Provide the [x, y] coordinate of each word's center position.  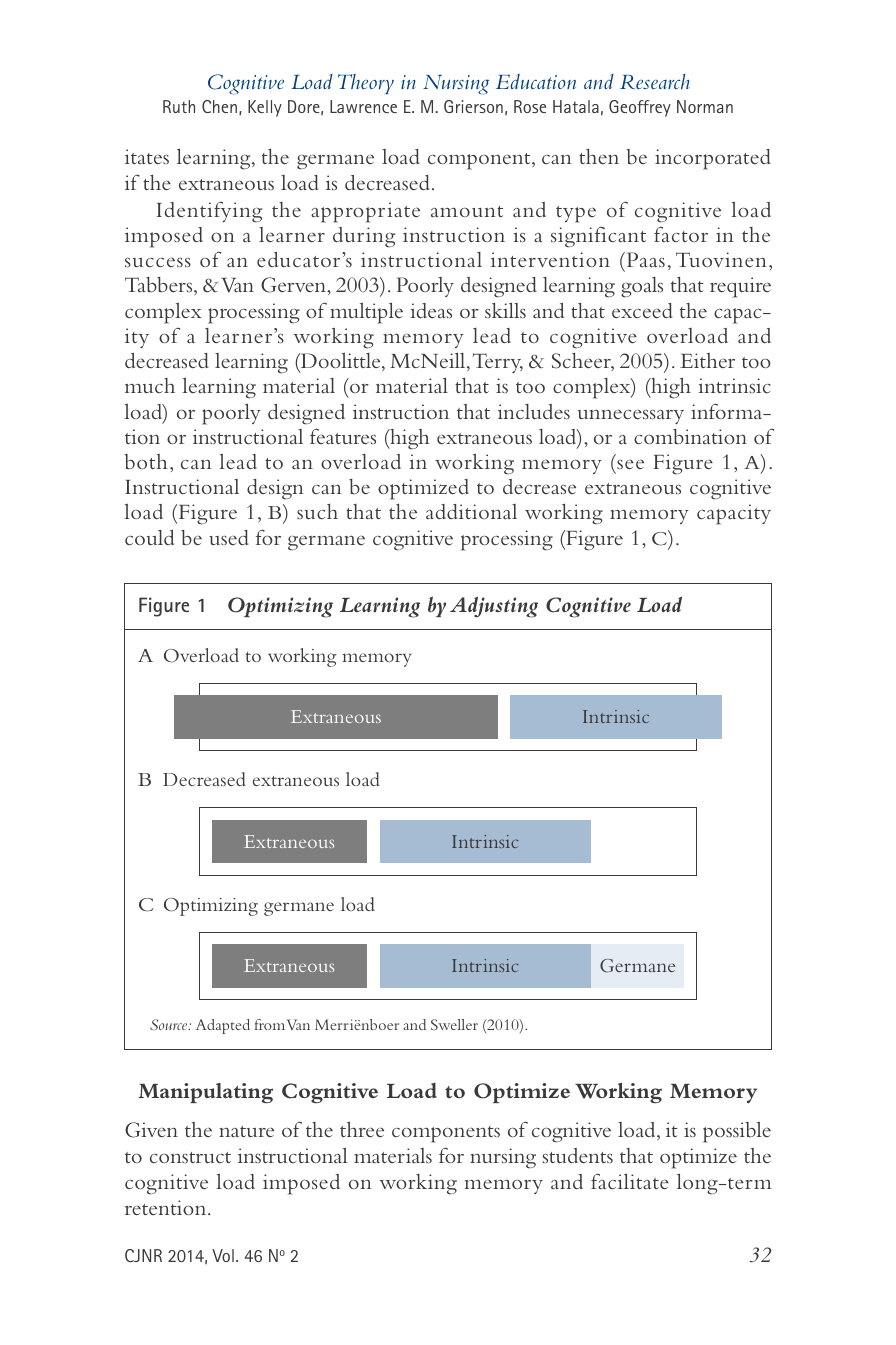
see [630, 464]
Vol [223, 1255]
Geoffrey [640, 108]
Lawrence [363, 106]
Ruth [179, 106]
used [229, 537]
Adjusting [494, 607]
